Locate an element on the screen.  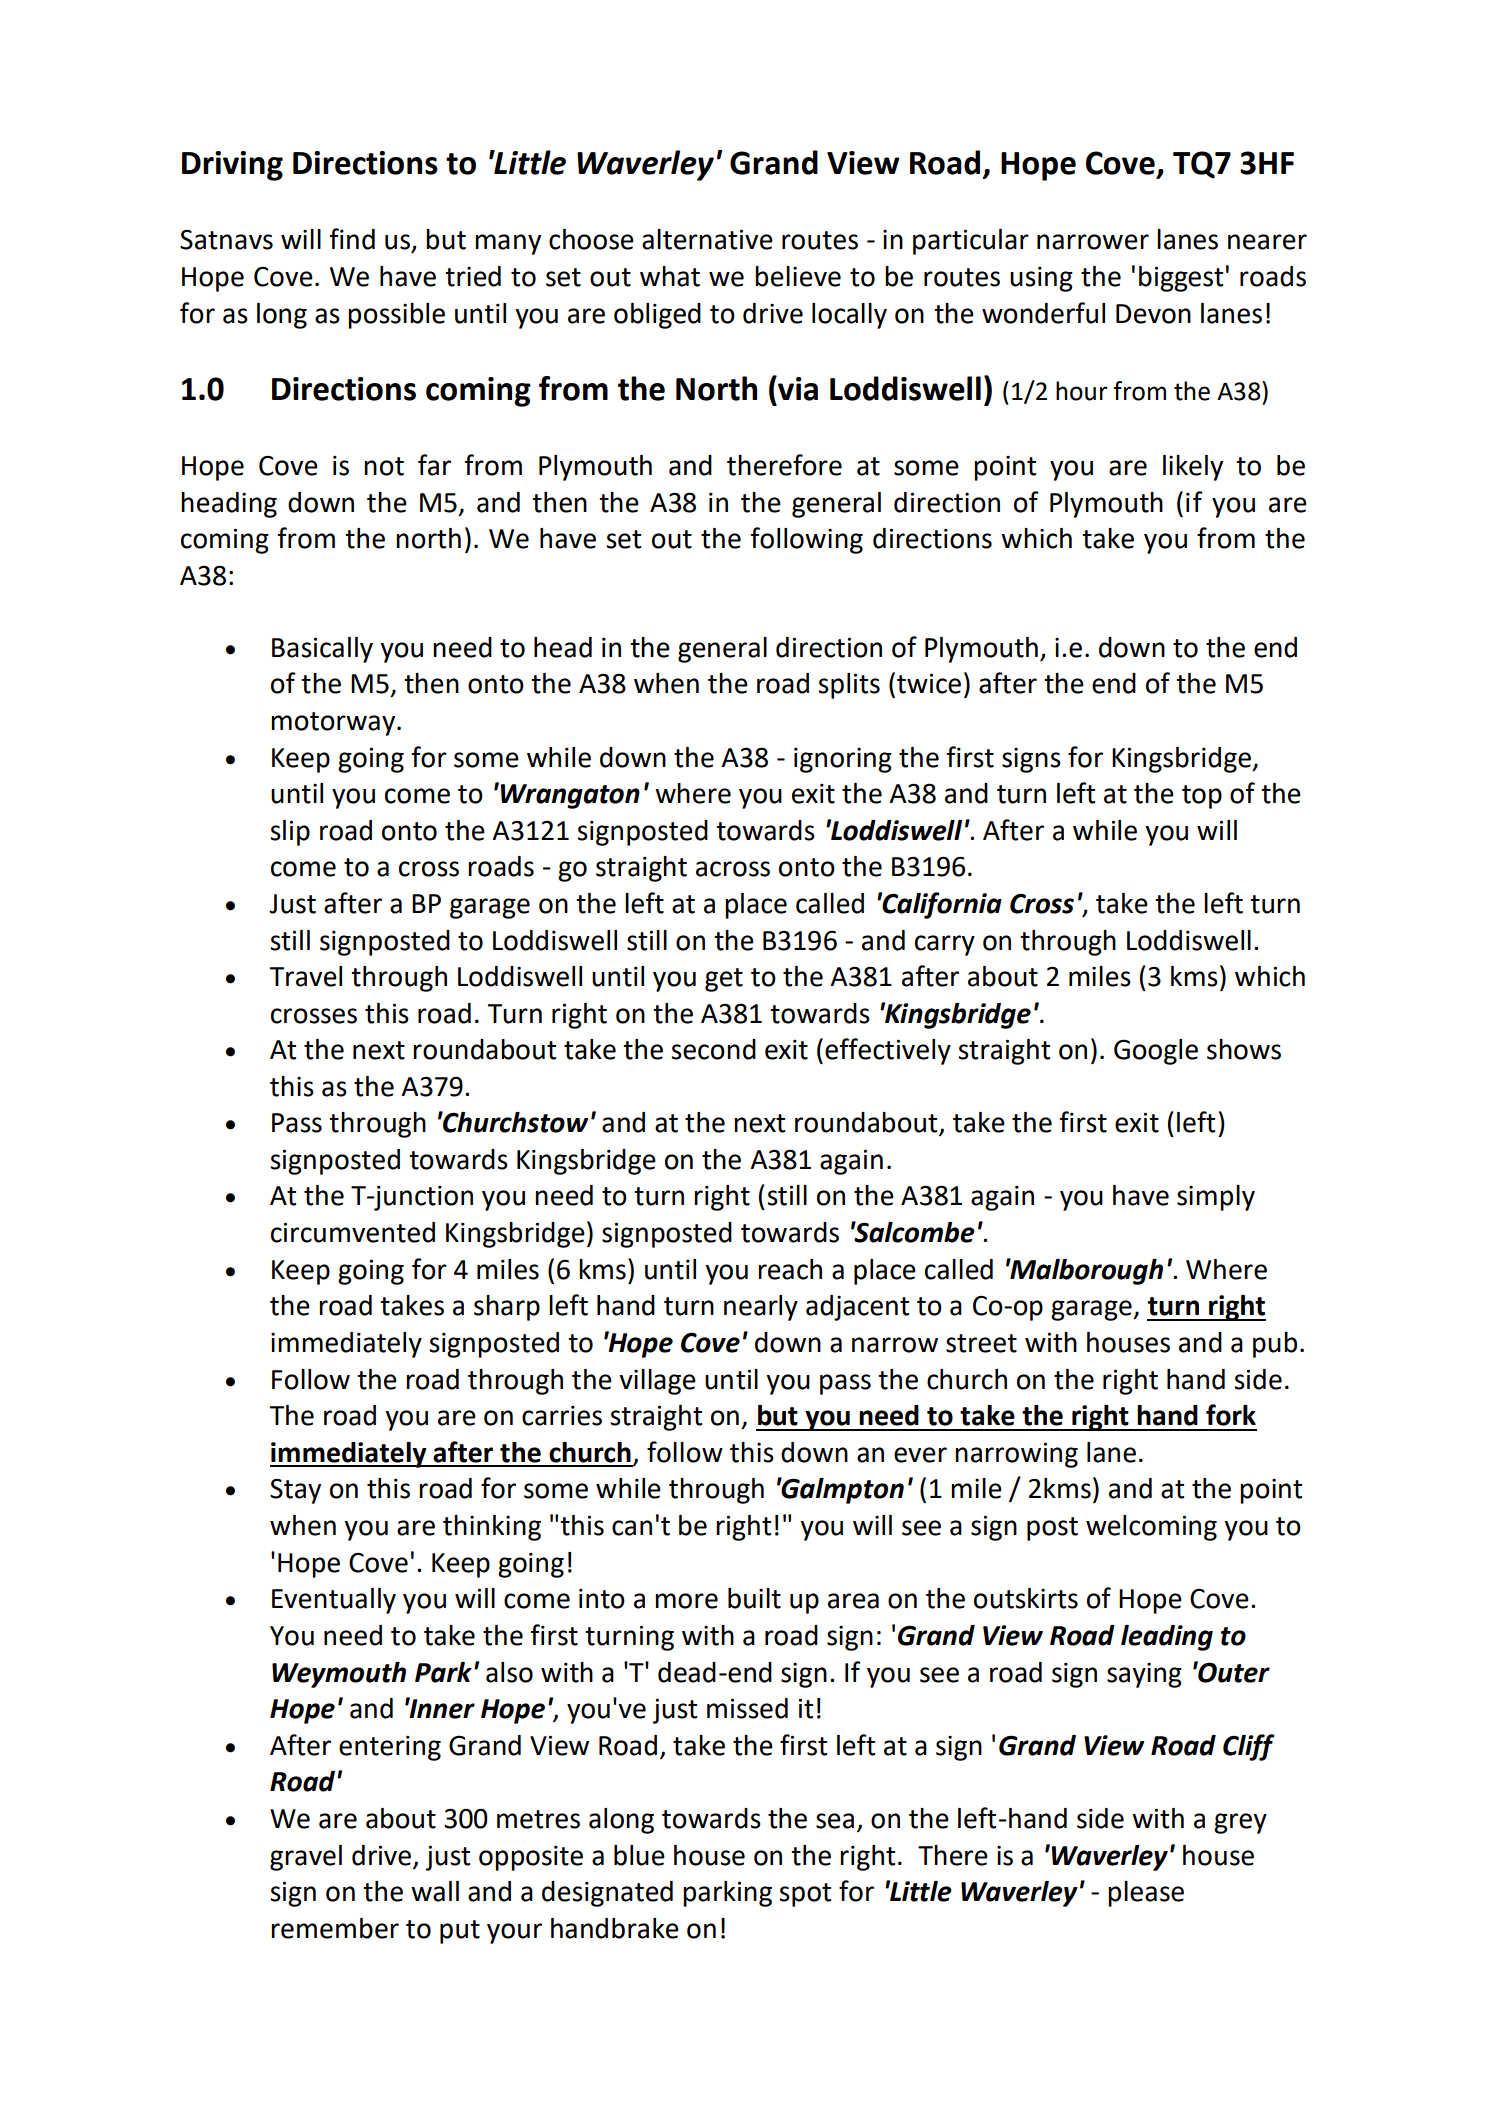
biggest is located at coordinates (1181, 279).
